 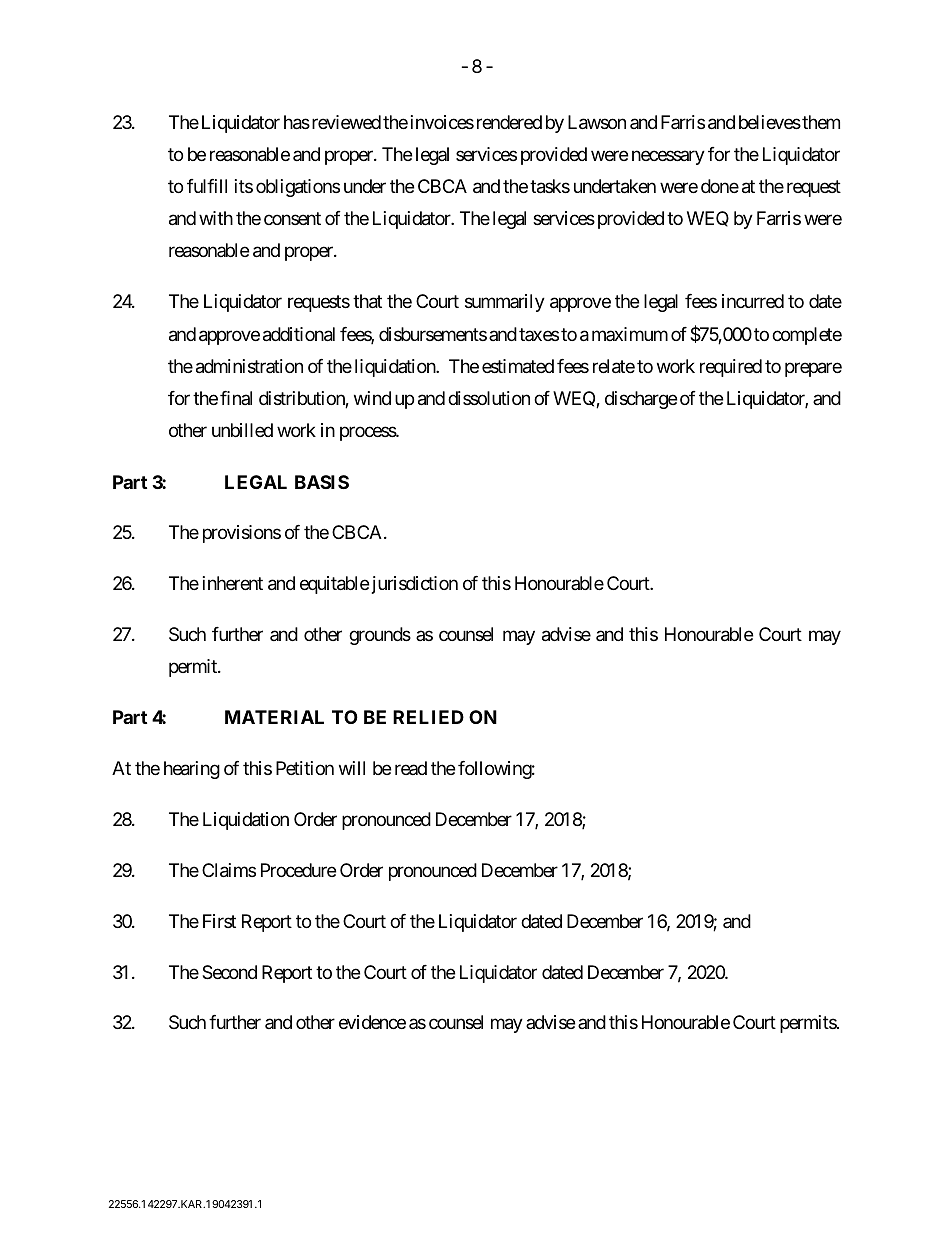 What do you see at coordinates (668, 157) in the page?
I see `necessary` at bounding box center [668, 157].
